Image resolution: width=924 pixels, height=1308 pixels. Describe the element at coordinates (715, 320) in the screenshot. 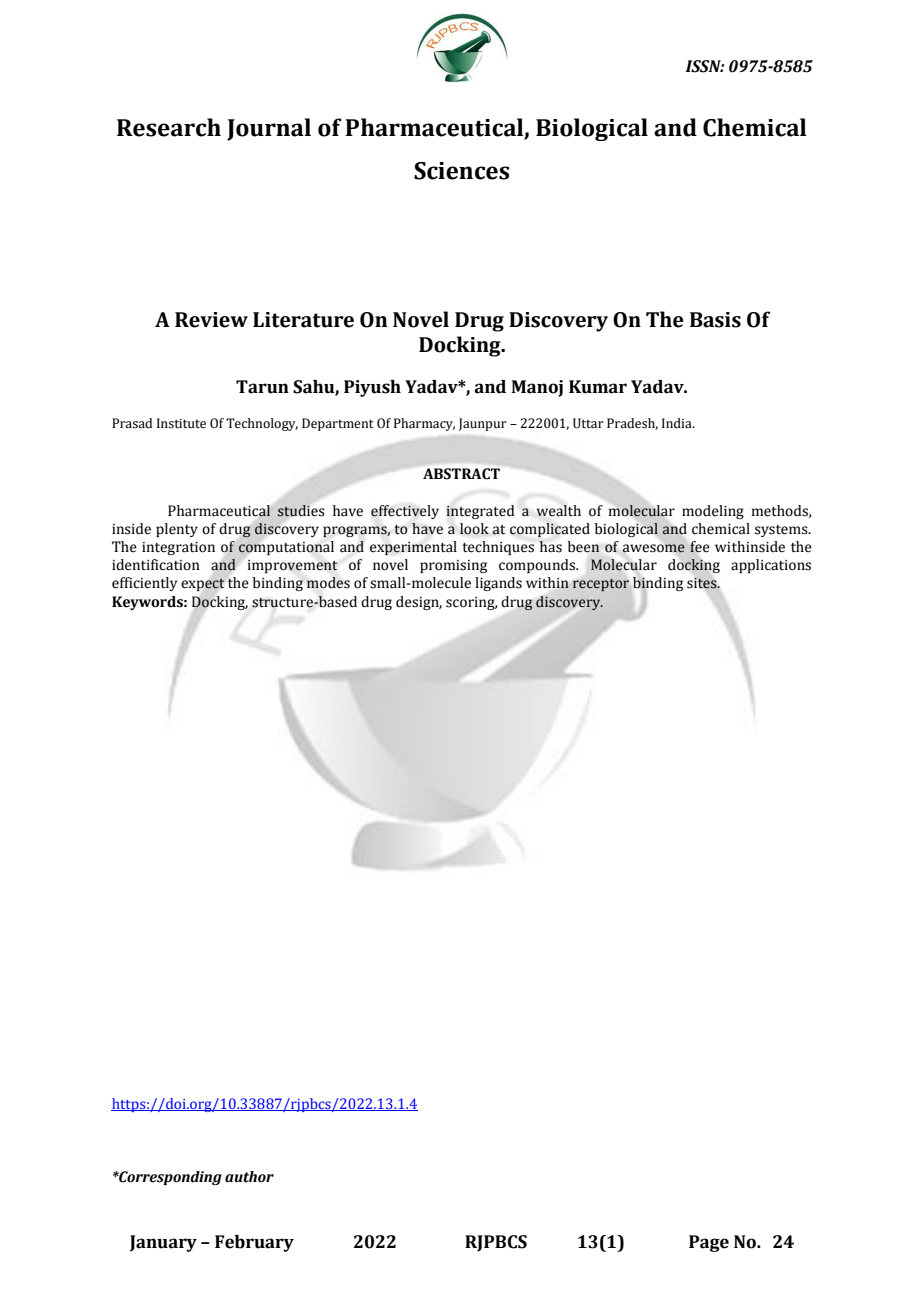

I see `Basis` at that location.
